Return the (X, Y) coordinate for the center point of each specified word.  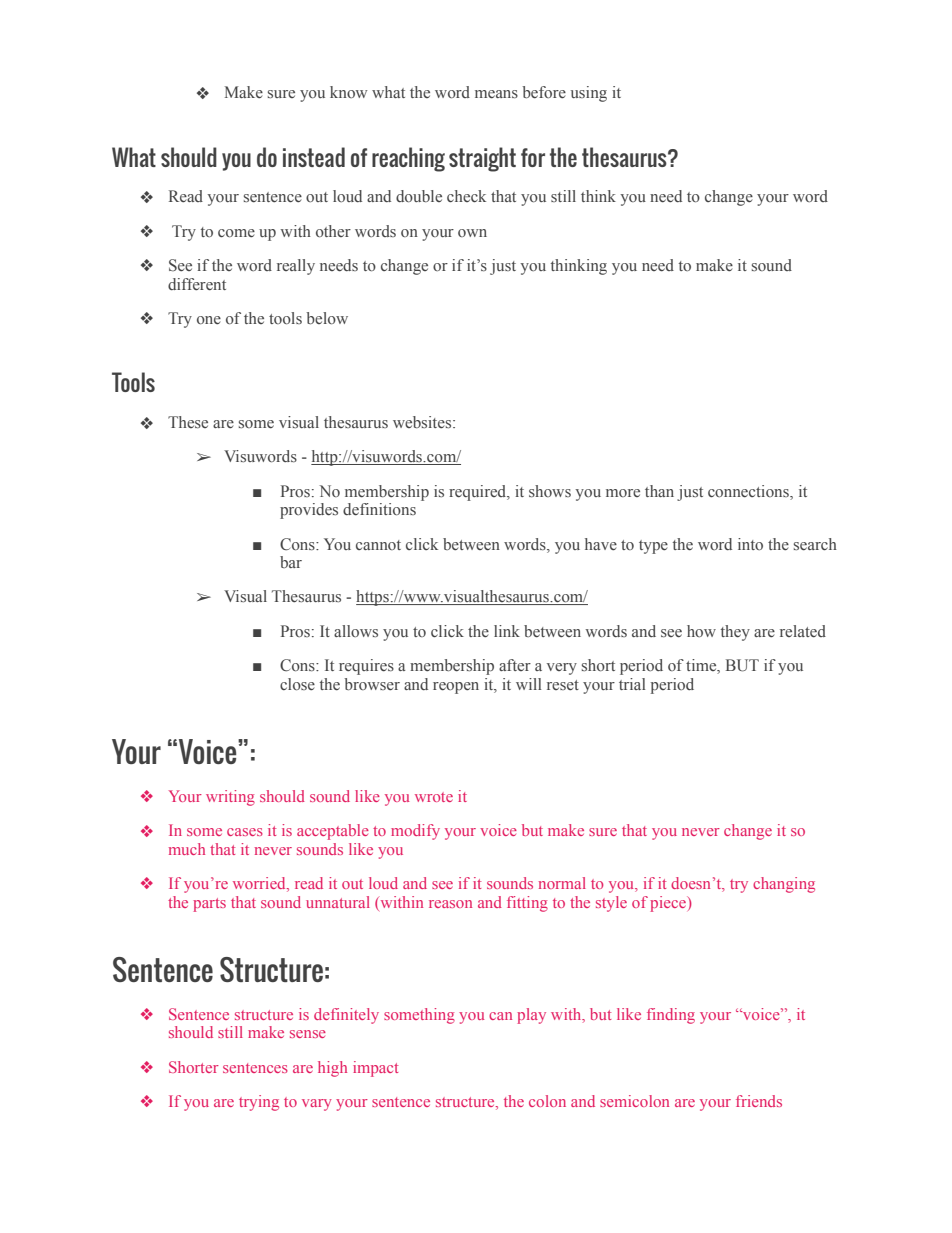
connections (749, 491)
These (188, 422)
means (496, 94)
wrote (434, 797)
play (531, 1016)
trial (632, 684)
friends (759, 1101)
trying (259, 1103)
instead (314, 157)
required (479, 493)
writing (230, 798)
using (589, 94)
